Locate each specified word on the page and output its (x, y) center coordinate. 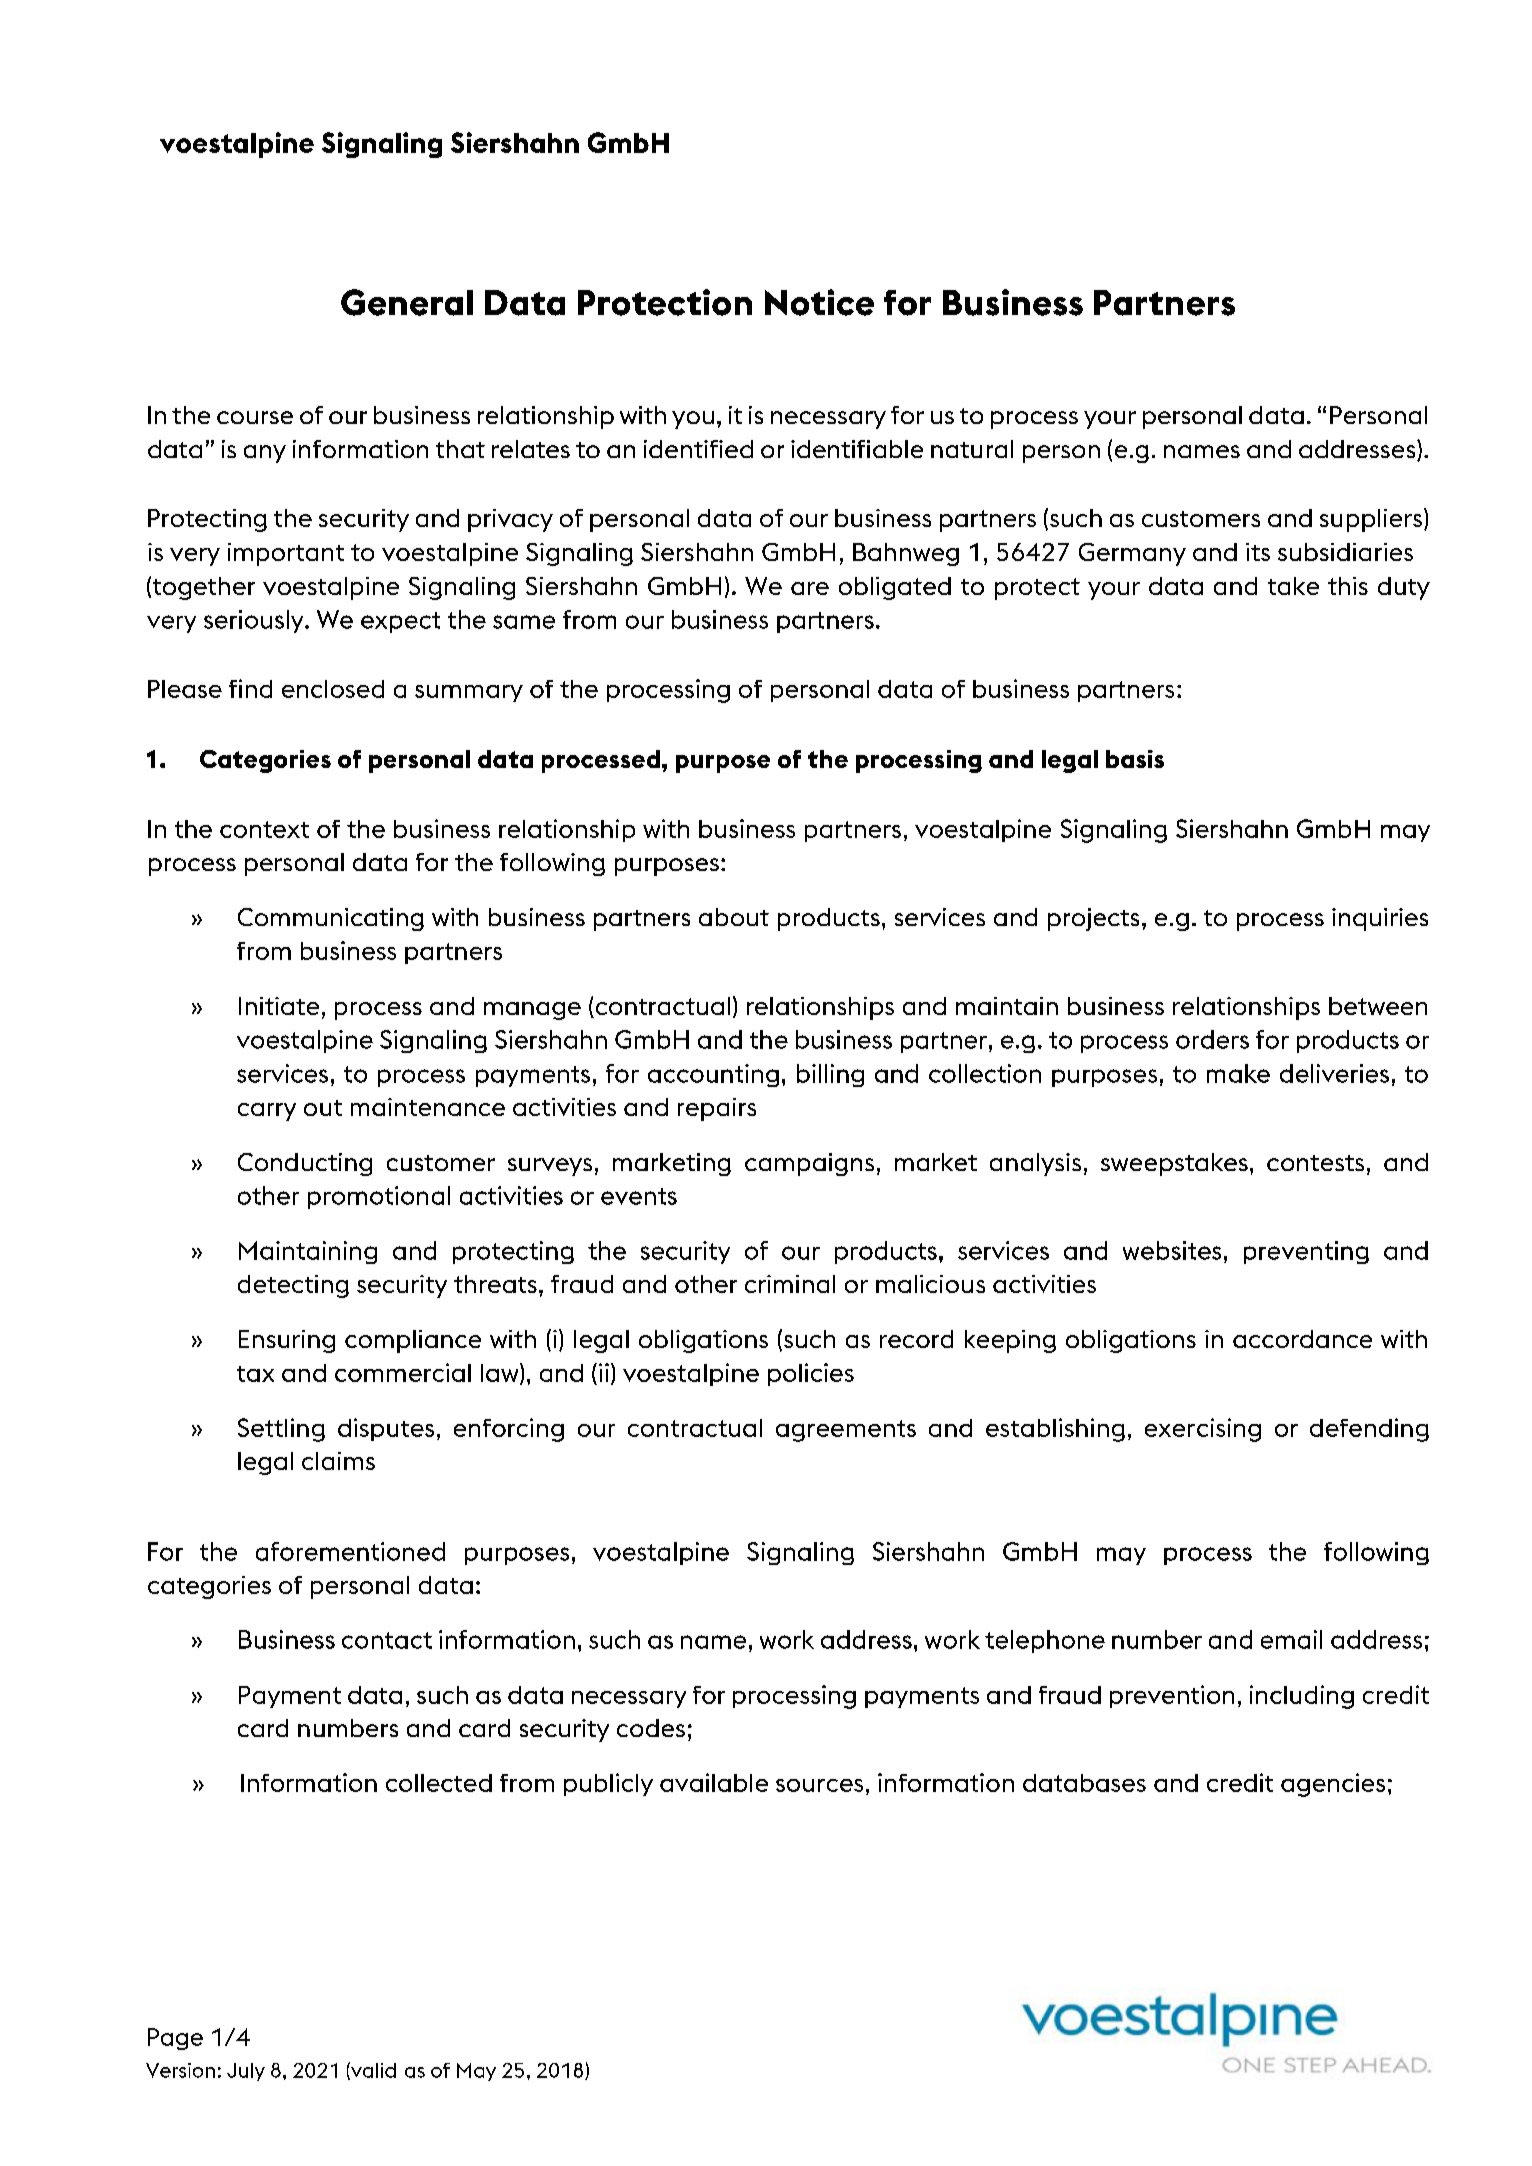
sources (819, 1785)
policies (811, 1374)
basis (1135, 759)
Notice (819, 302)
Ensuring (287, 1341)
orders (1212, 1039)
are (810, 588)
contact (387, 1640)
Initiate (279, 1006)
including (1302, 1697)
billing (830, 1075)
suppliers (1372, 520)
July (246, 2072)
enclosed (333, 689)
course (255, 417)
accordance (1302, 1339)
